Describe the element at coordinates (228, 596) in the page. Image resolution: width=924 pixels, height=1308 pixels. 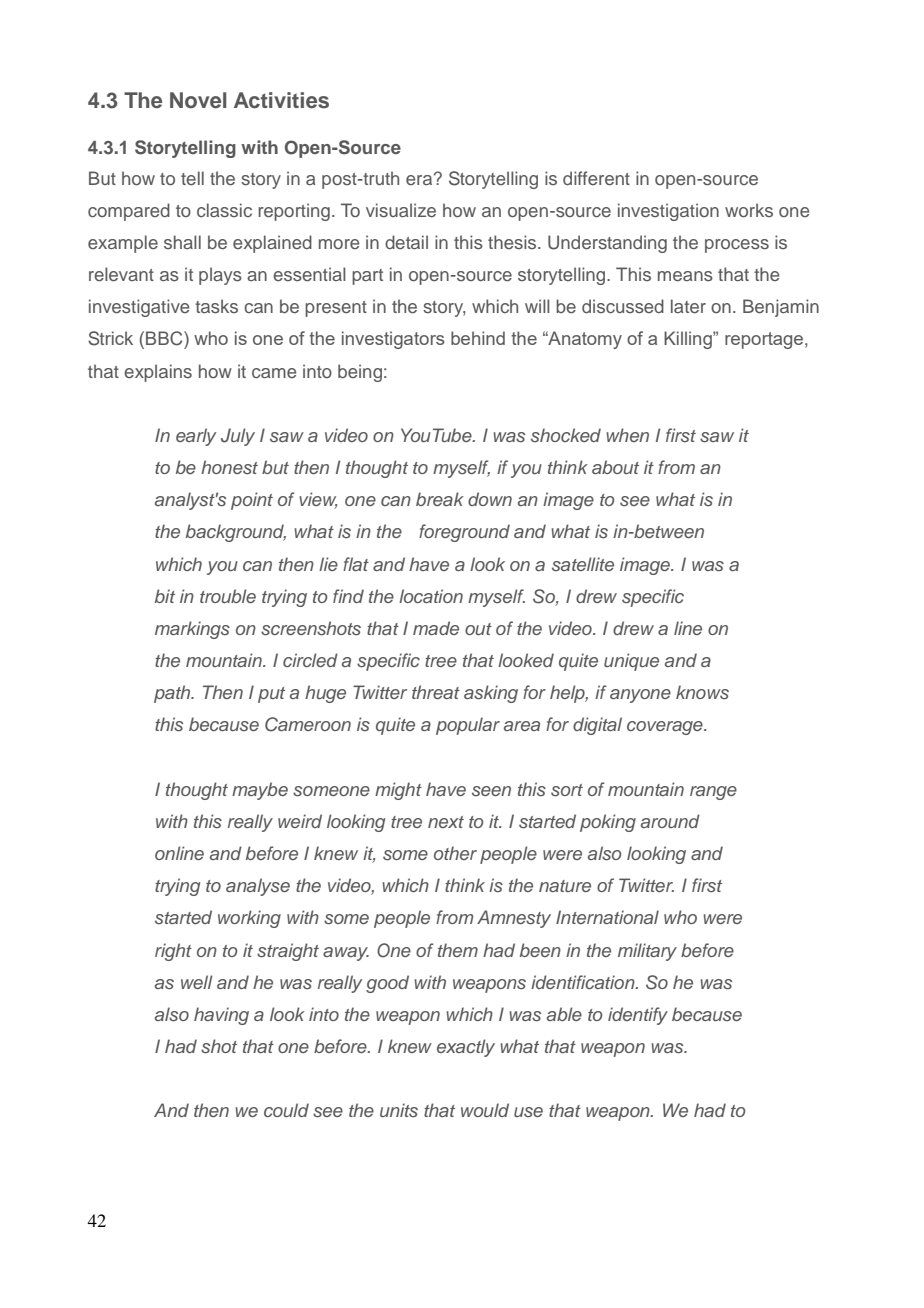
I see `trouble` at that location.
